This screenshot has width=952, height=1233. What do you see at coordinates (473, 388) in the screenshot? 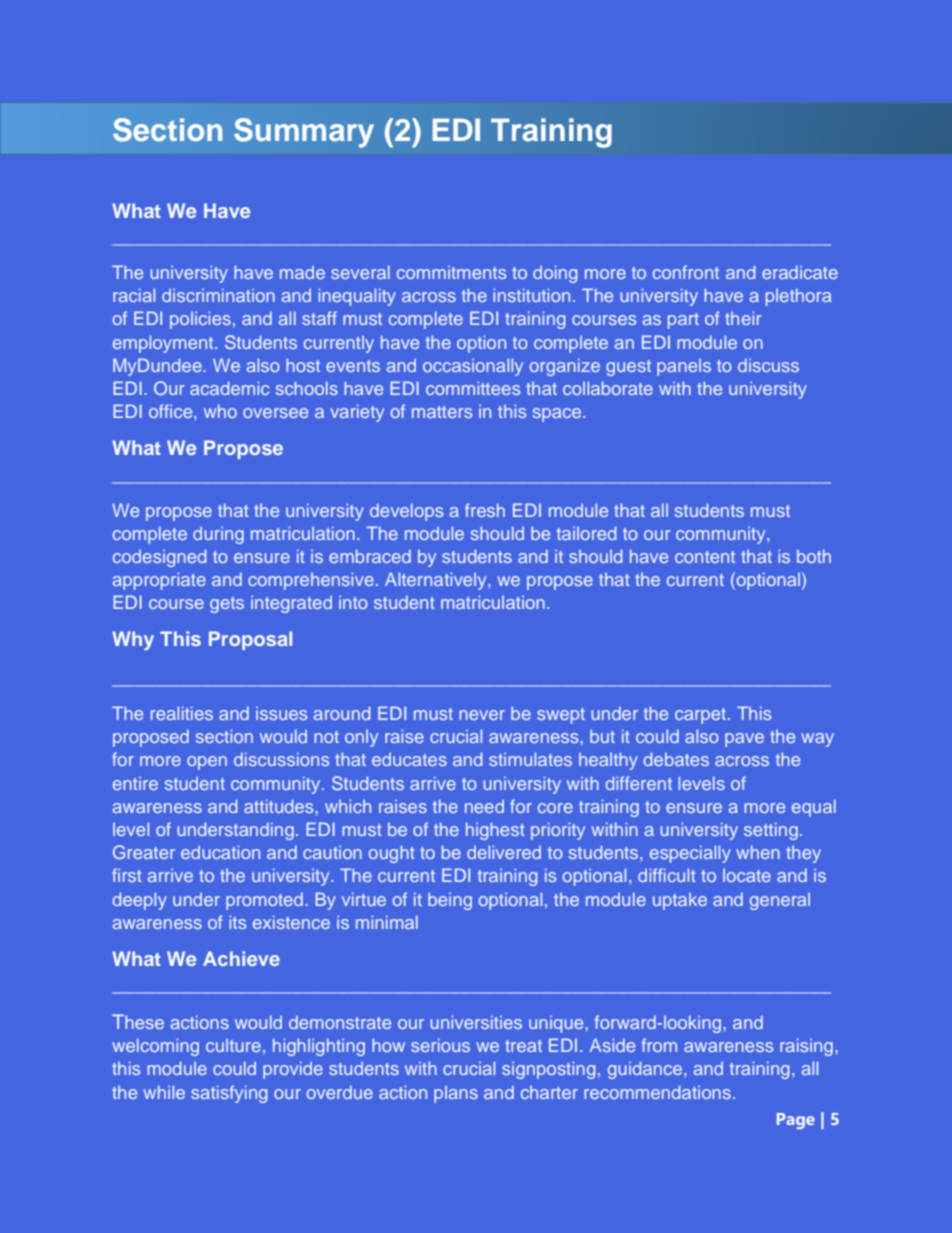
I see `committees` at bounding box center [473, 388].
